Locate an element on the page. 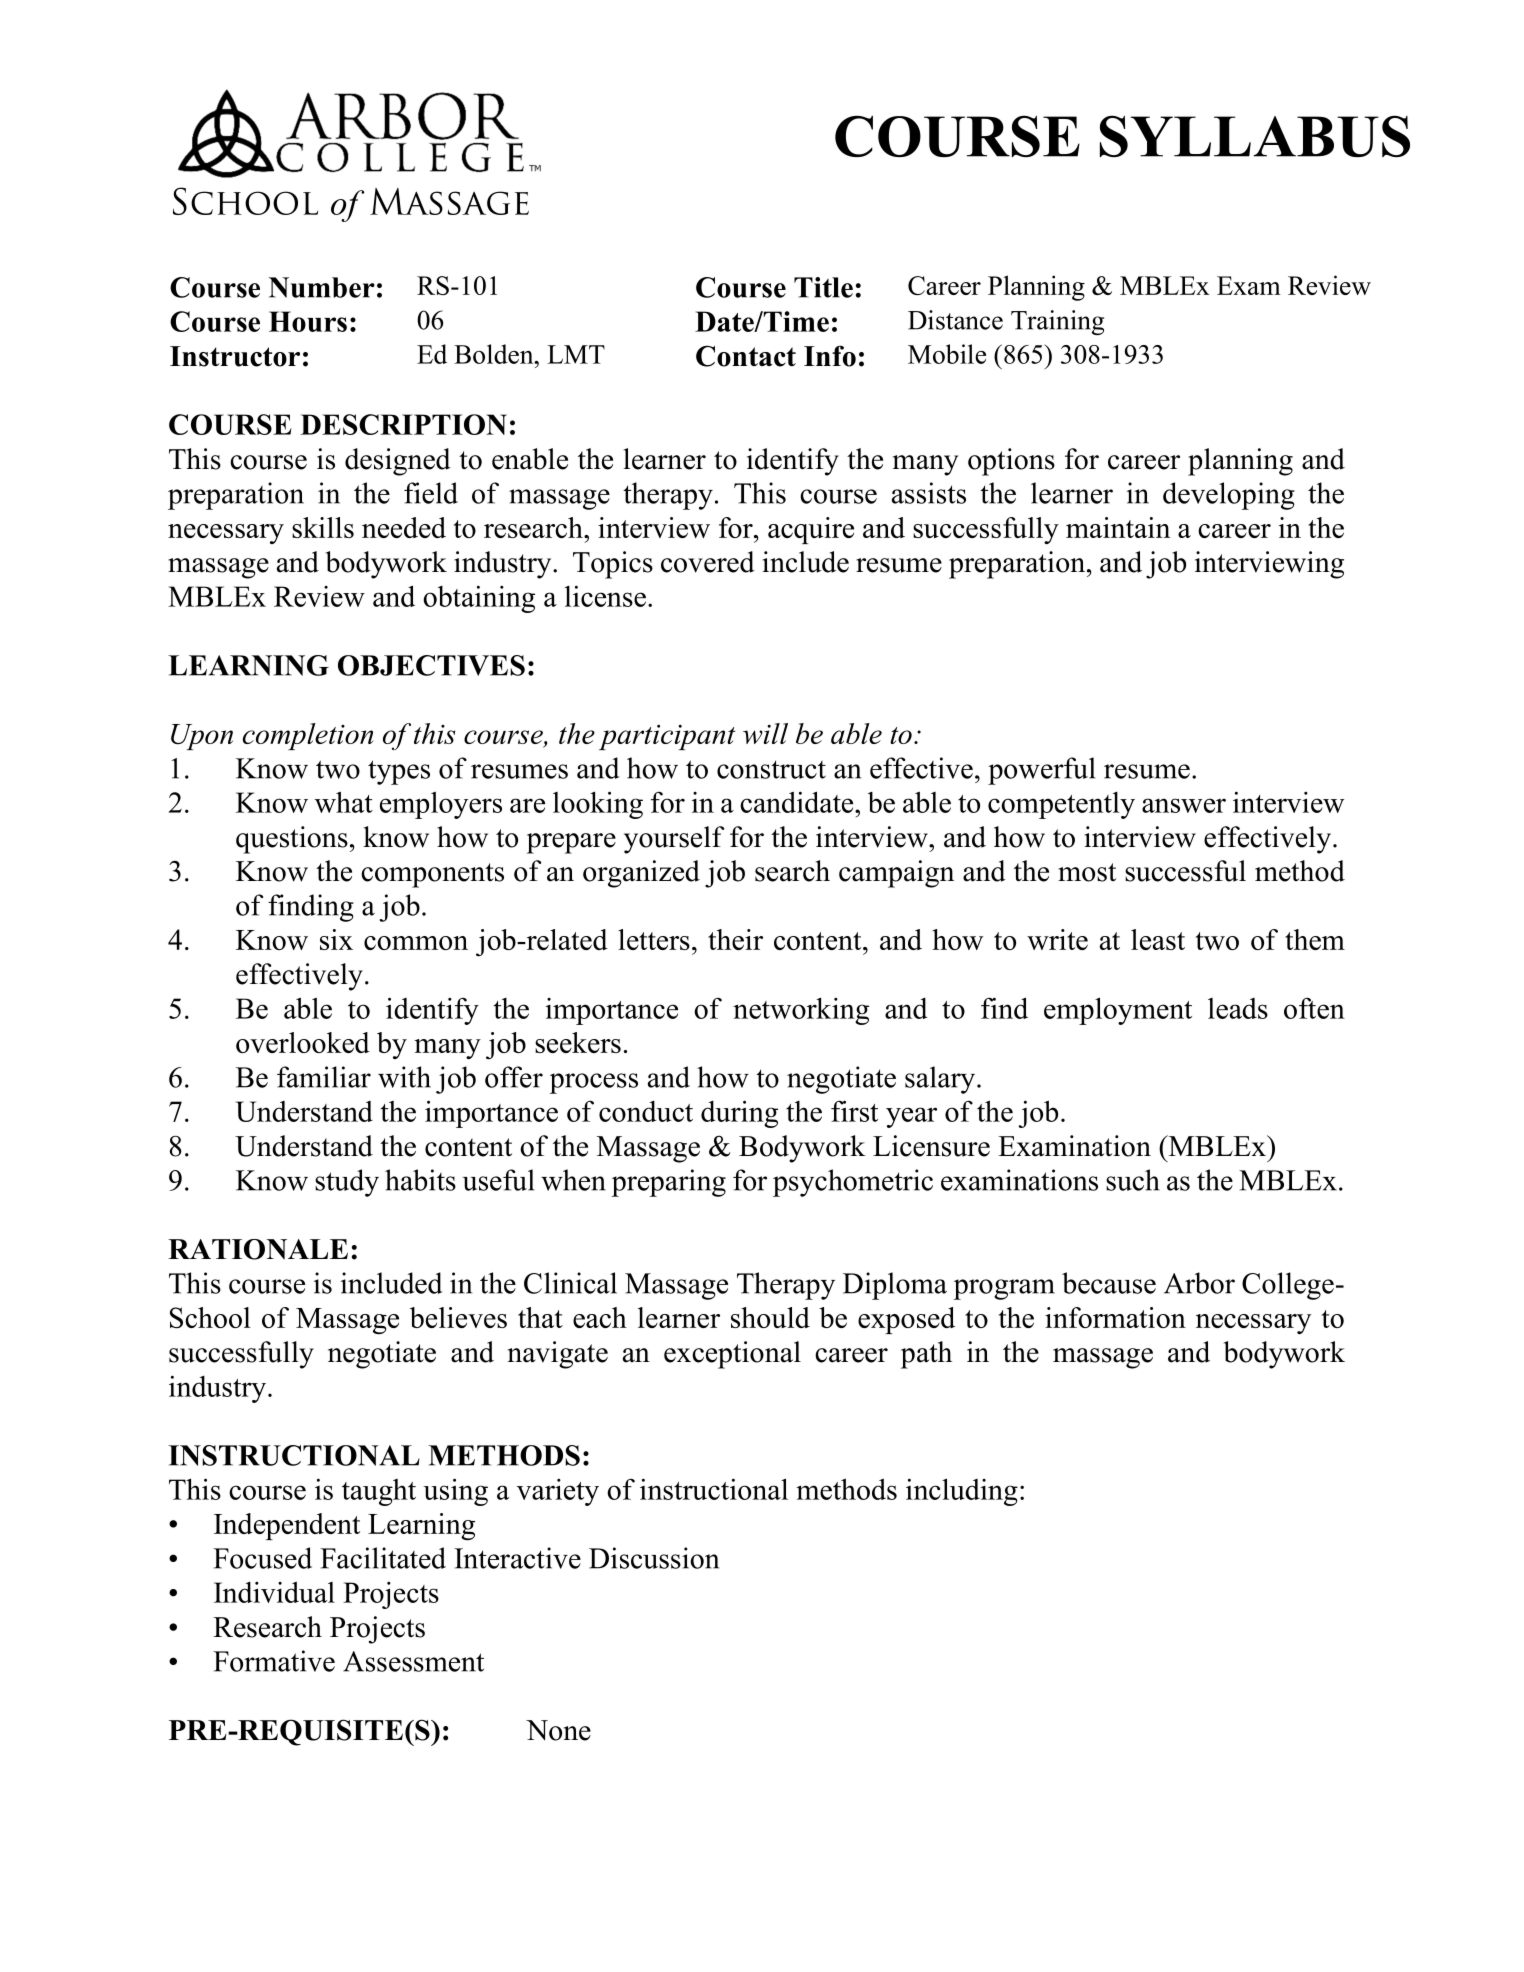 The width and height of the page is (1524, 1972). Formative is located at coordinates (274, 1661).
